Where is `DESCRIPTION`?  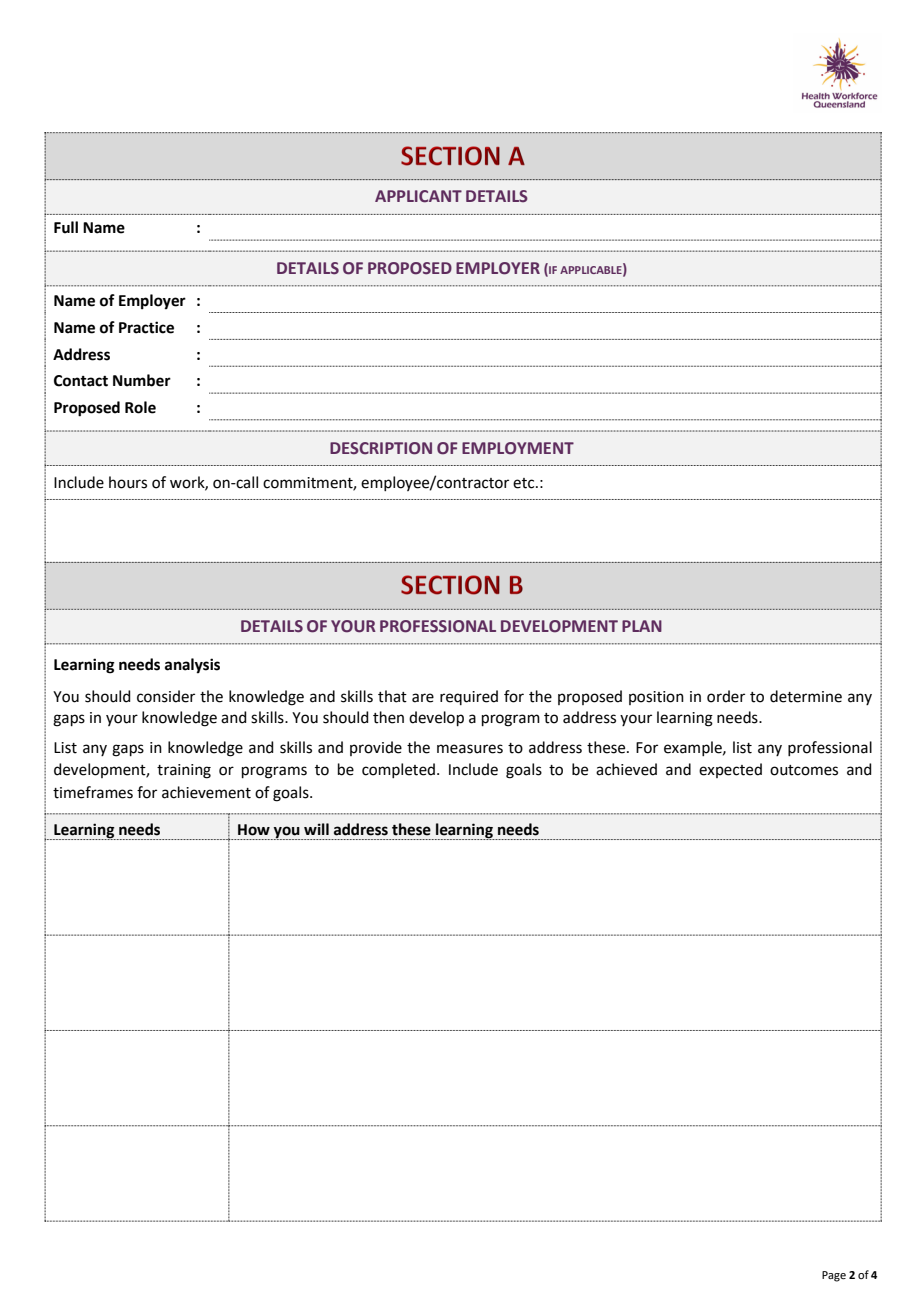
DESCRIPTION is located at coordinates (381, 448).
